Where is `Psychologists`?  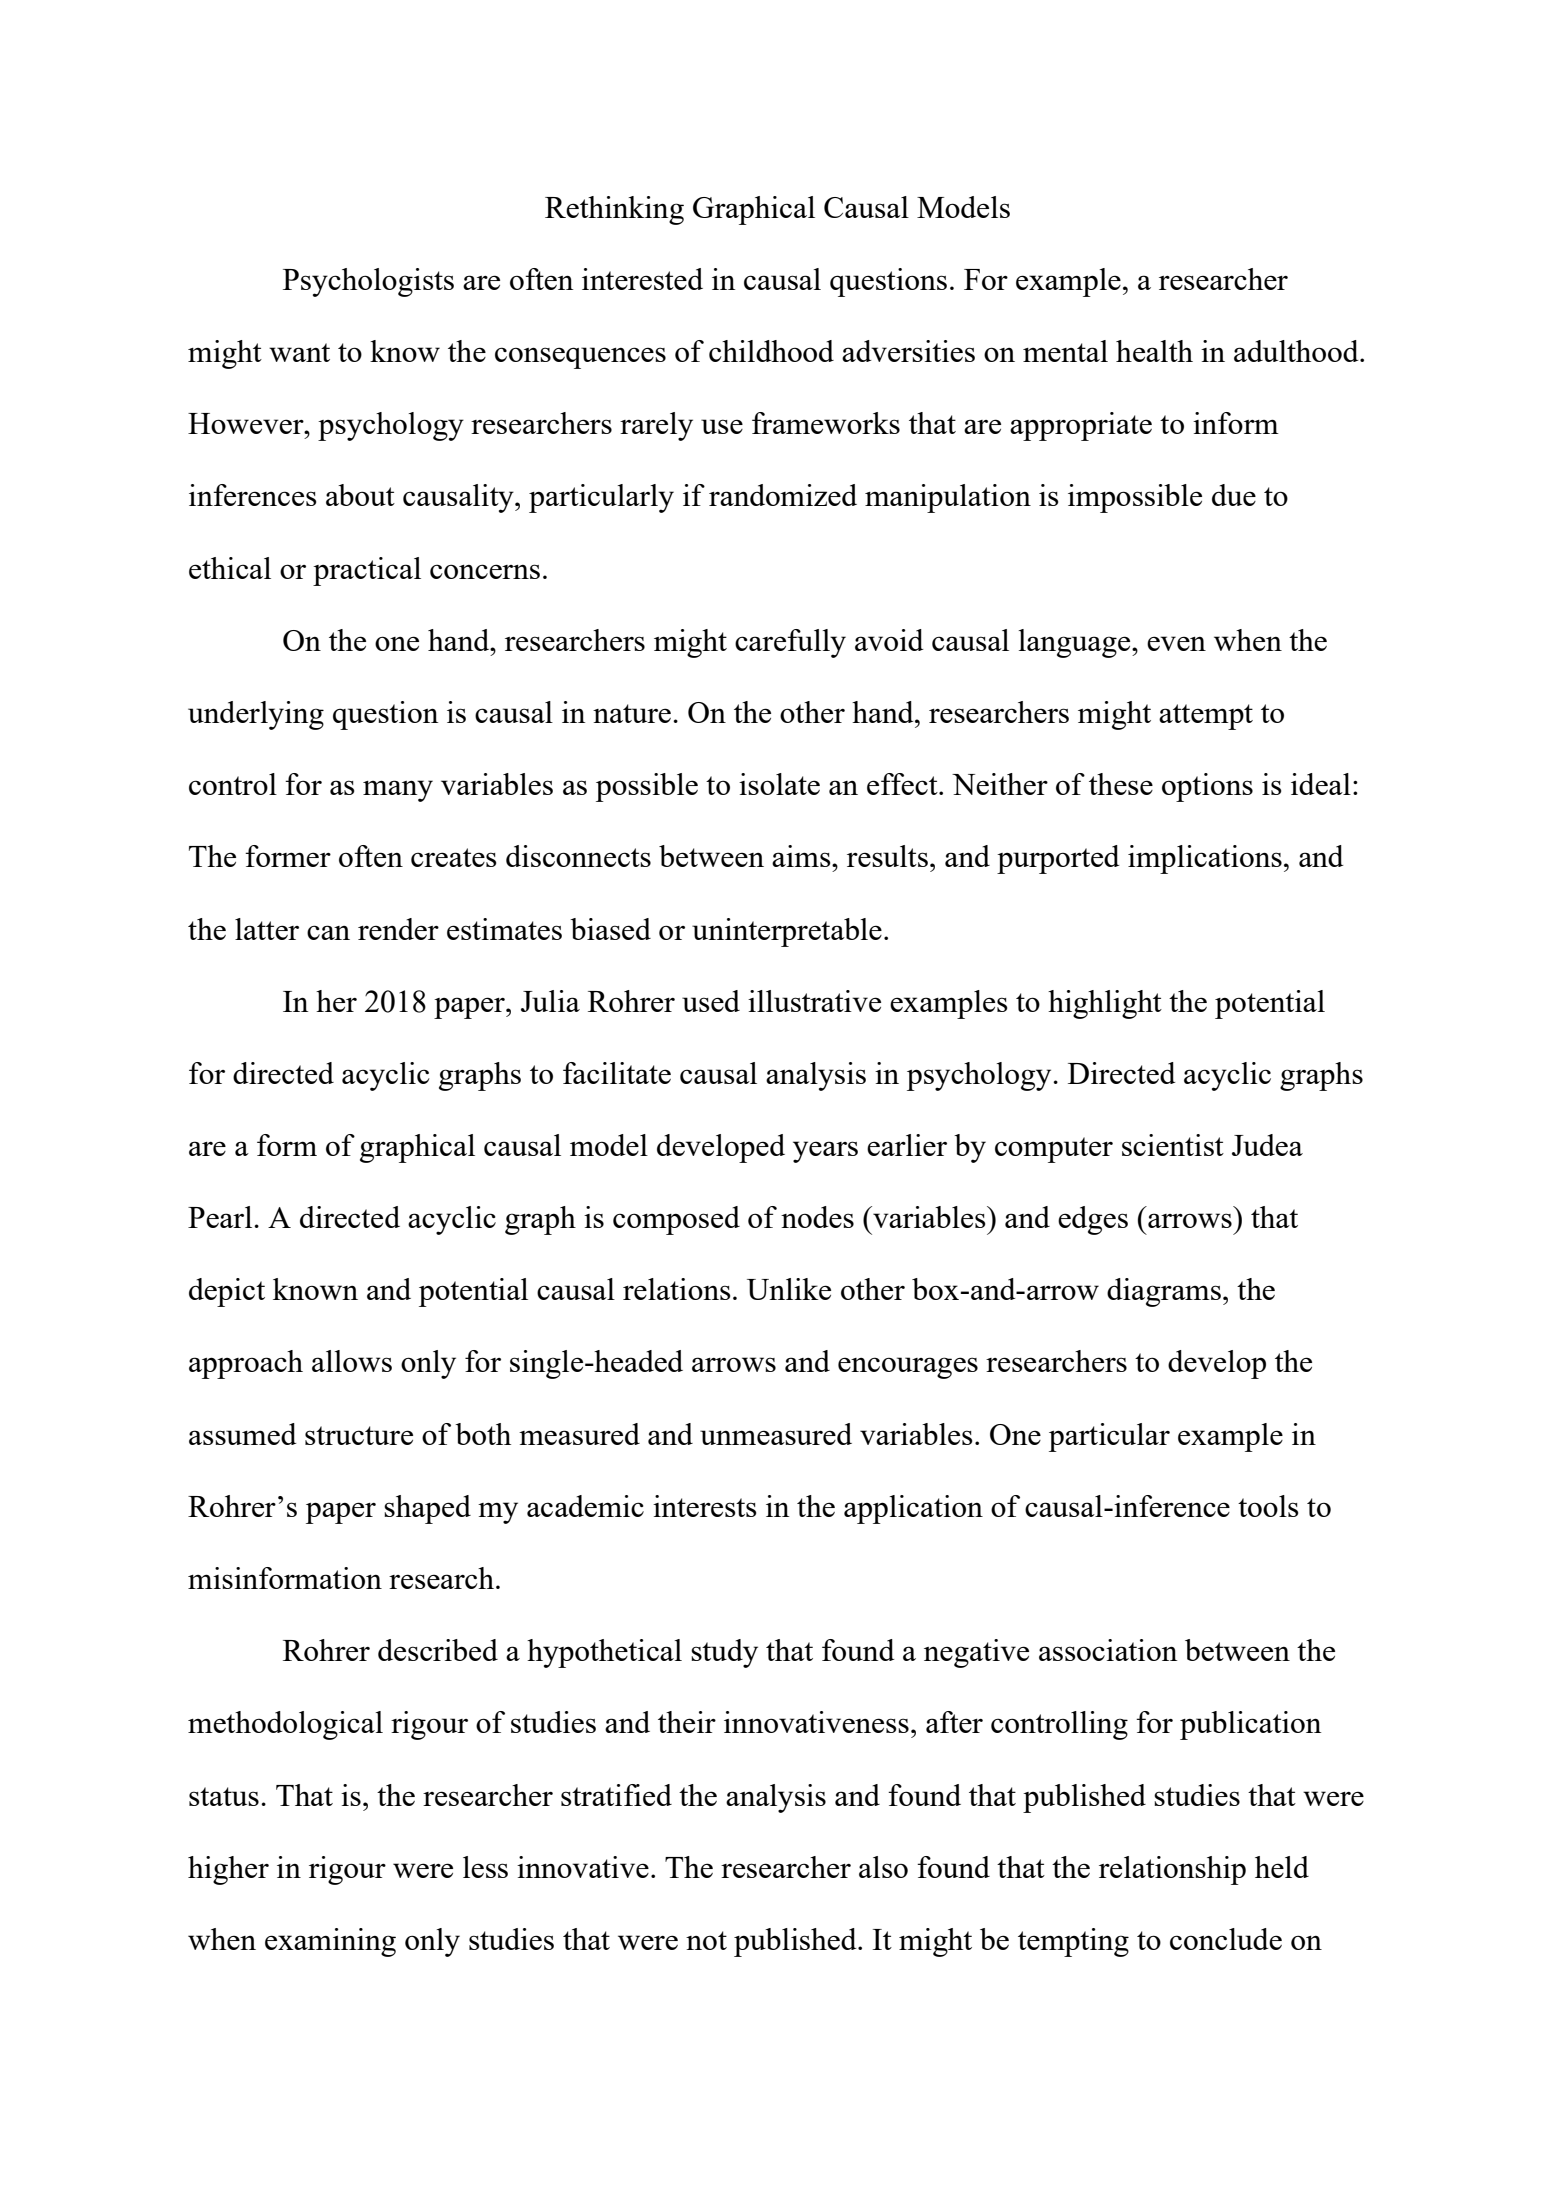 Psychologists is located at coordinates (368, 282).
